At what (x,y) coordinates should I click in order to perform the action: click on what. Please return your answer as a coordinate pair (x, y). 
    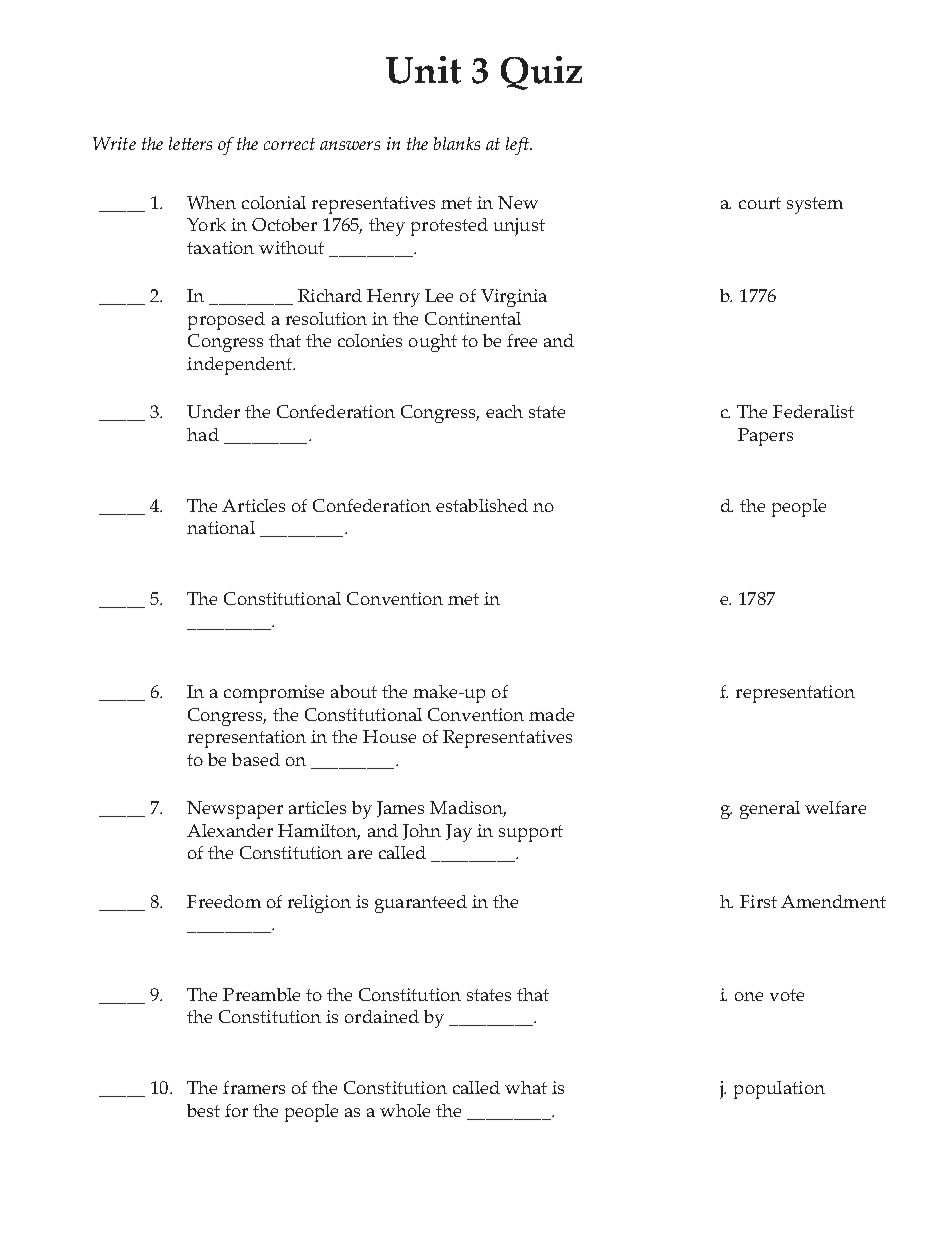
    Looking at the image, I should click on (526, 1087).
